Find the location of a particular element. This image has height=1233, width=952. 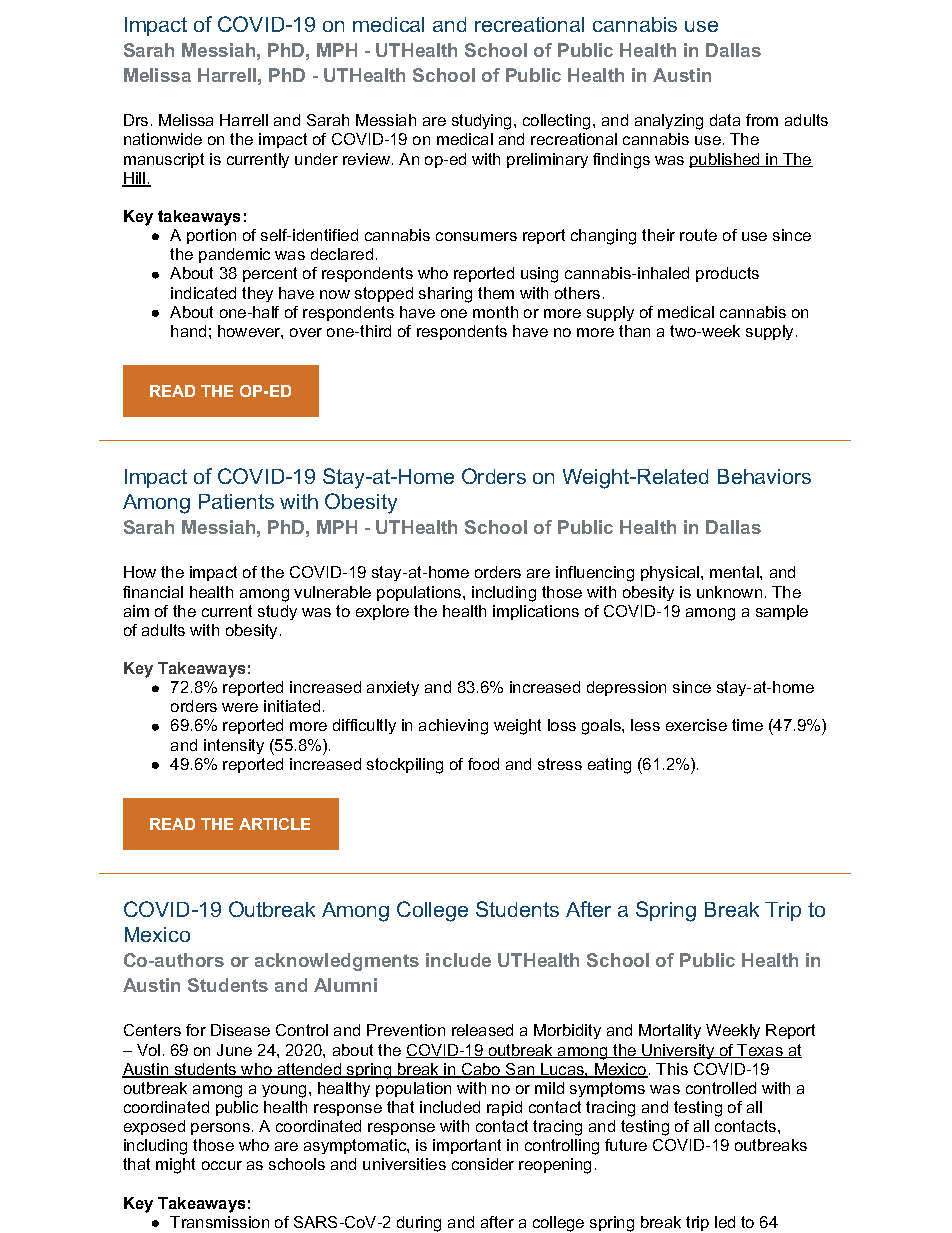

Behaviors is located at coordinates (764, 476).
